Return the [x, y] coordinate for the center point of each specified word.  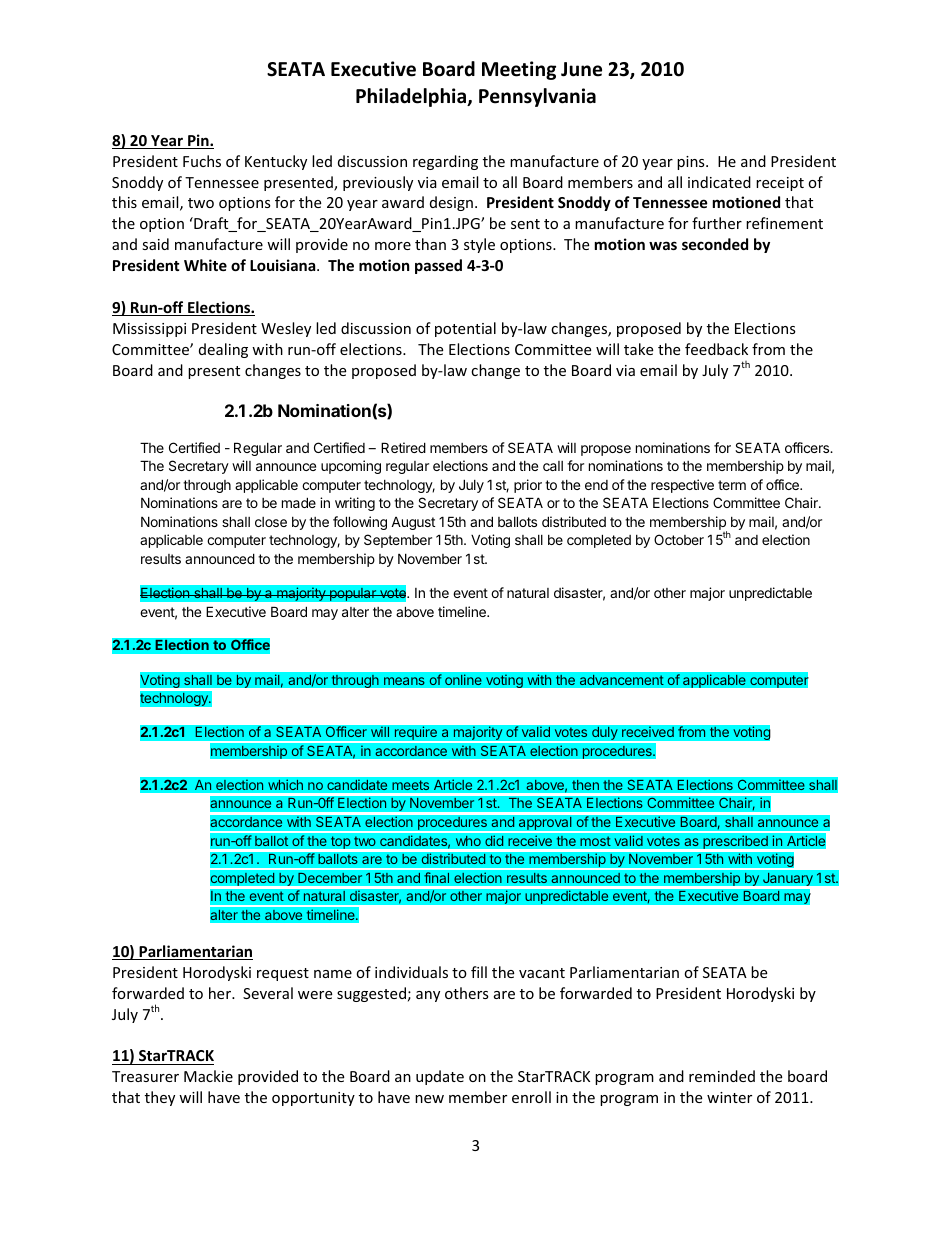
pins [692, 163]
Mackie [208, 1076]
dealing [223, 350]
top [340, 842]
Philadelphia [412, 97]
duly [605, 733]
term [732, 485]
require [415, 733]
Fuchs [202, 161]
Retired [403, 447]
